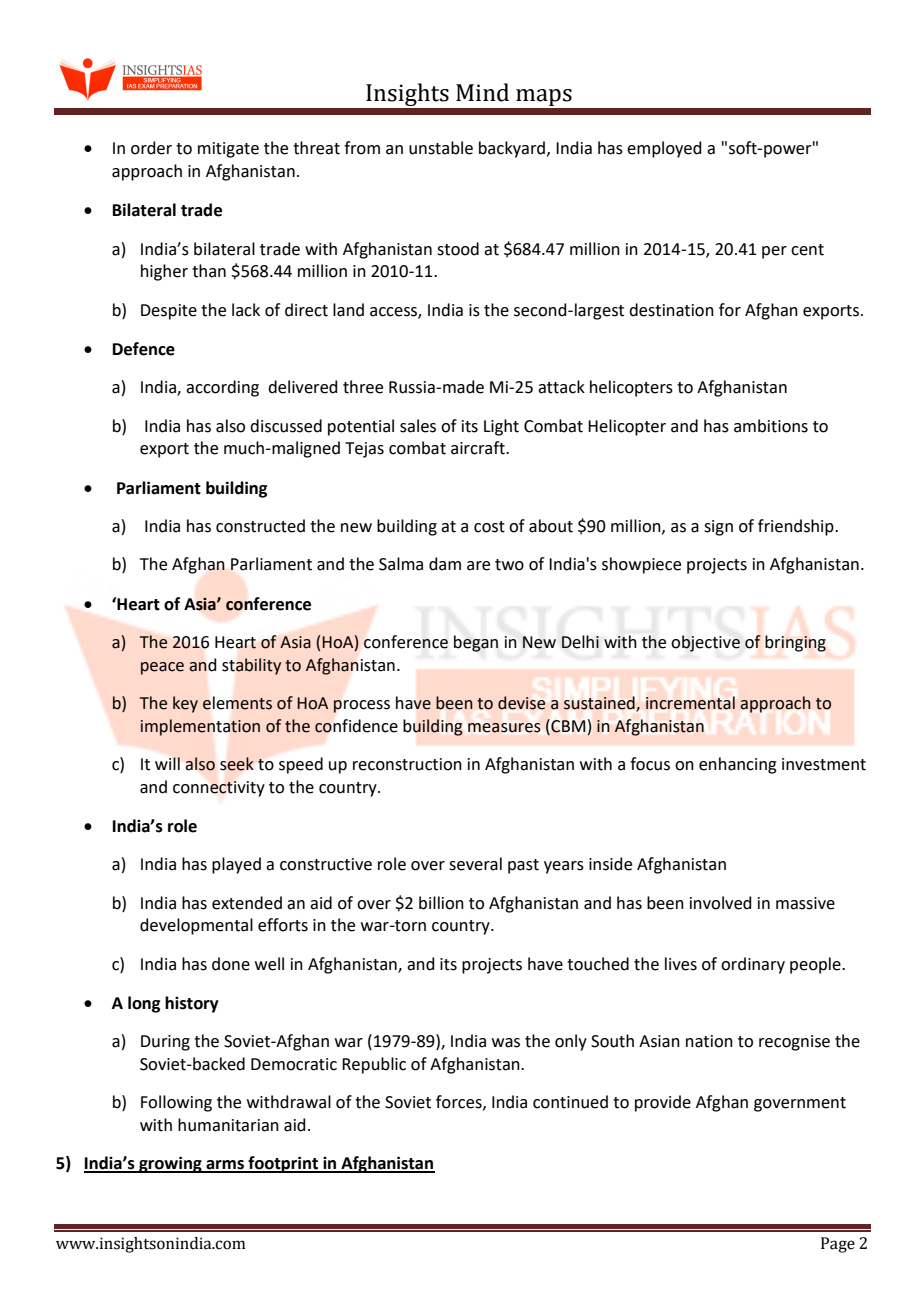  What do you see at coordinates (570, 1102) in the screenshot?
I see `continued` at bounding box center [570, 1102].
